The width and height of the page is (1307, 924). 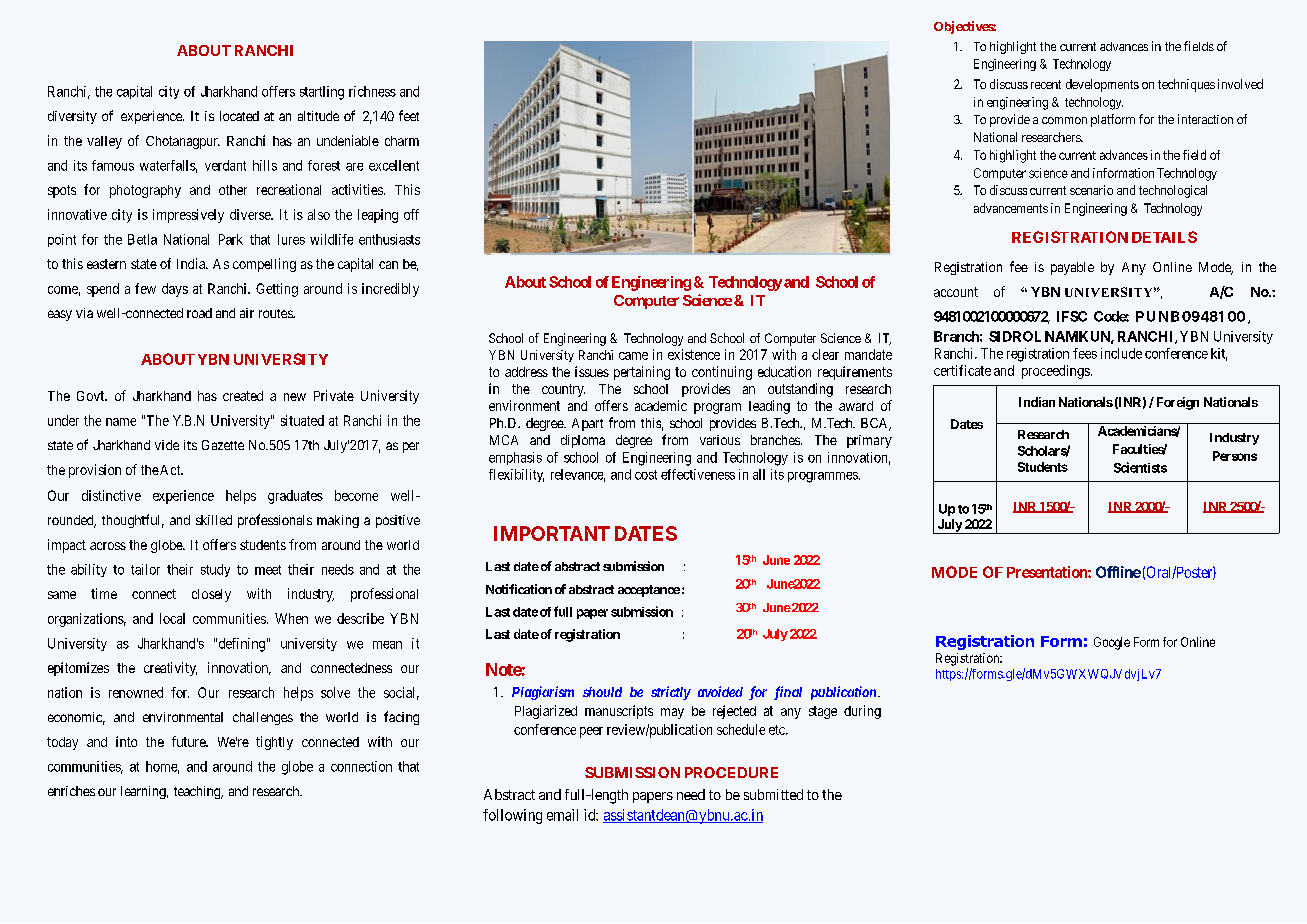 What do you see at coordinates (409, 115) in the page?
I see `feet` at bounding box center [409, 115].
